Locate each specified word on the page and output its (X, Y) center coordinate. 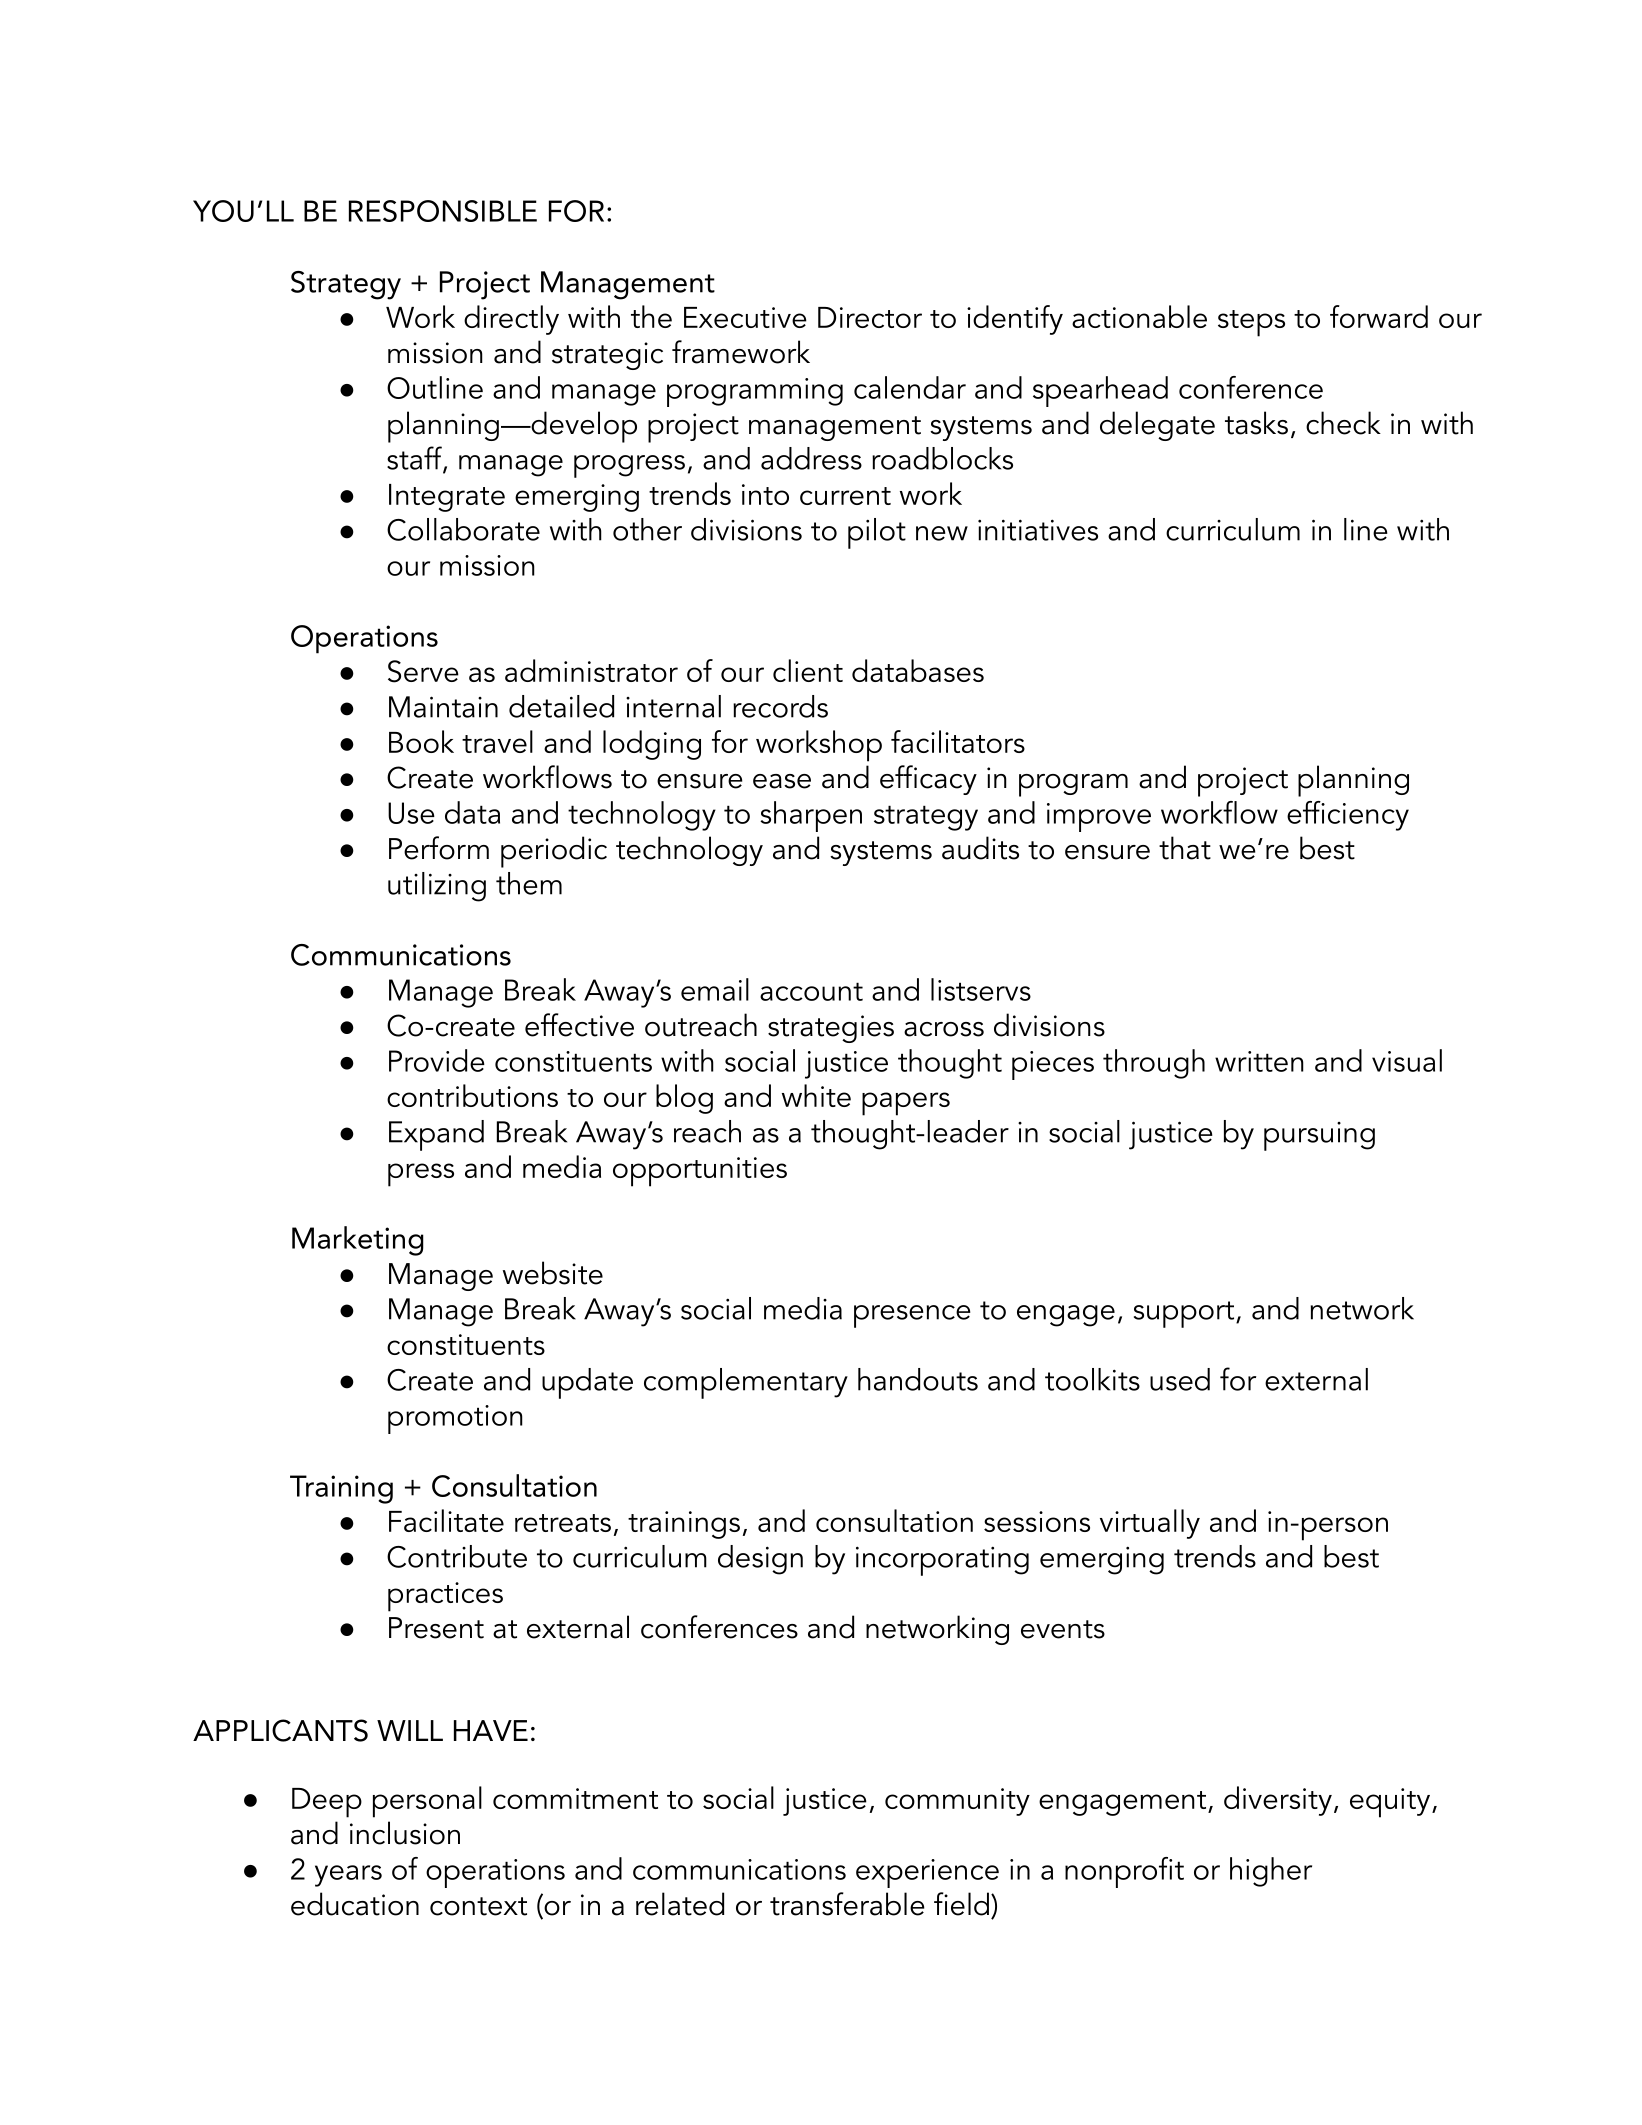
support (1185, 1314)
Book (421, 741)
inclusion (405, 1833)
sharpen (811, 816)
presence (912, 1316)
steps (1251, 323)
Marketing (358, 1241)
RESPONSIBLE (443, 211)
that (1185, 848)
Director (870, 317)
